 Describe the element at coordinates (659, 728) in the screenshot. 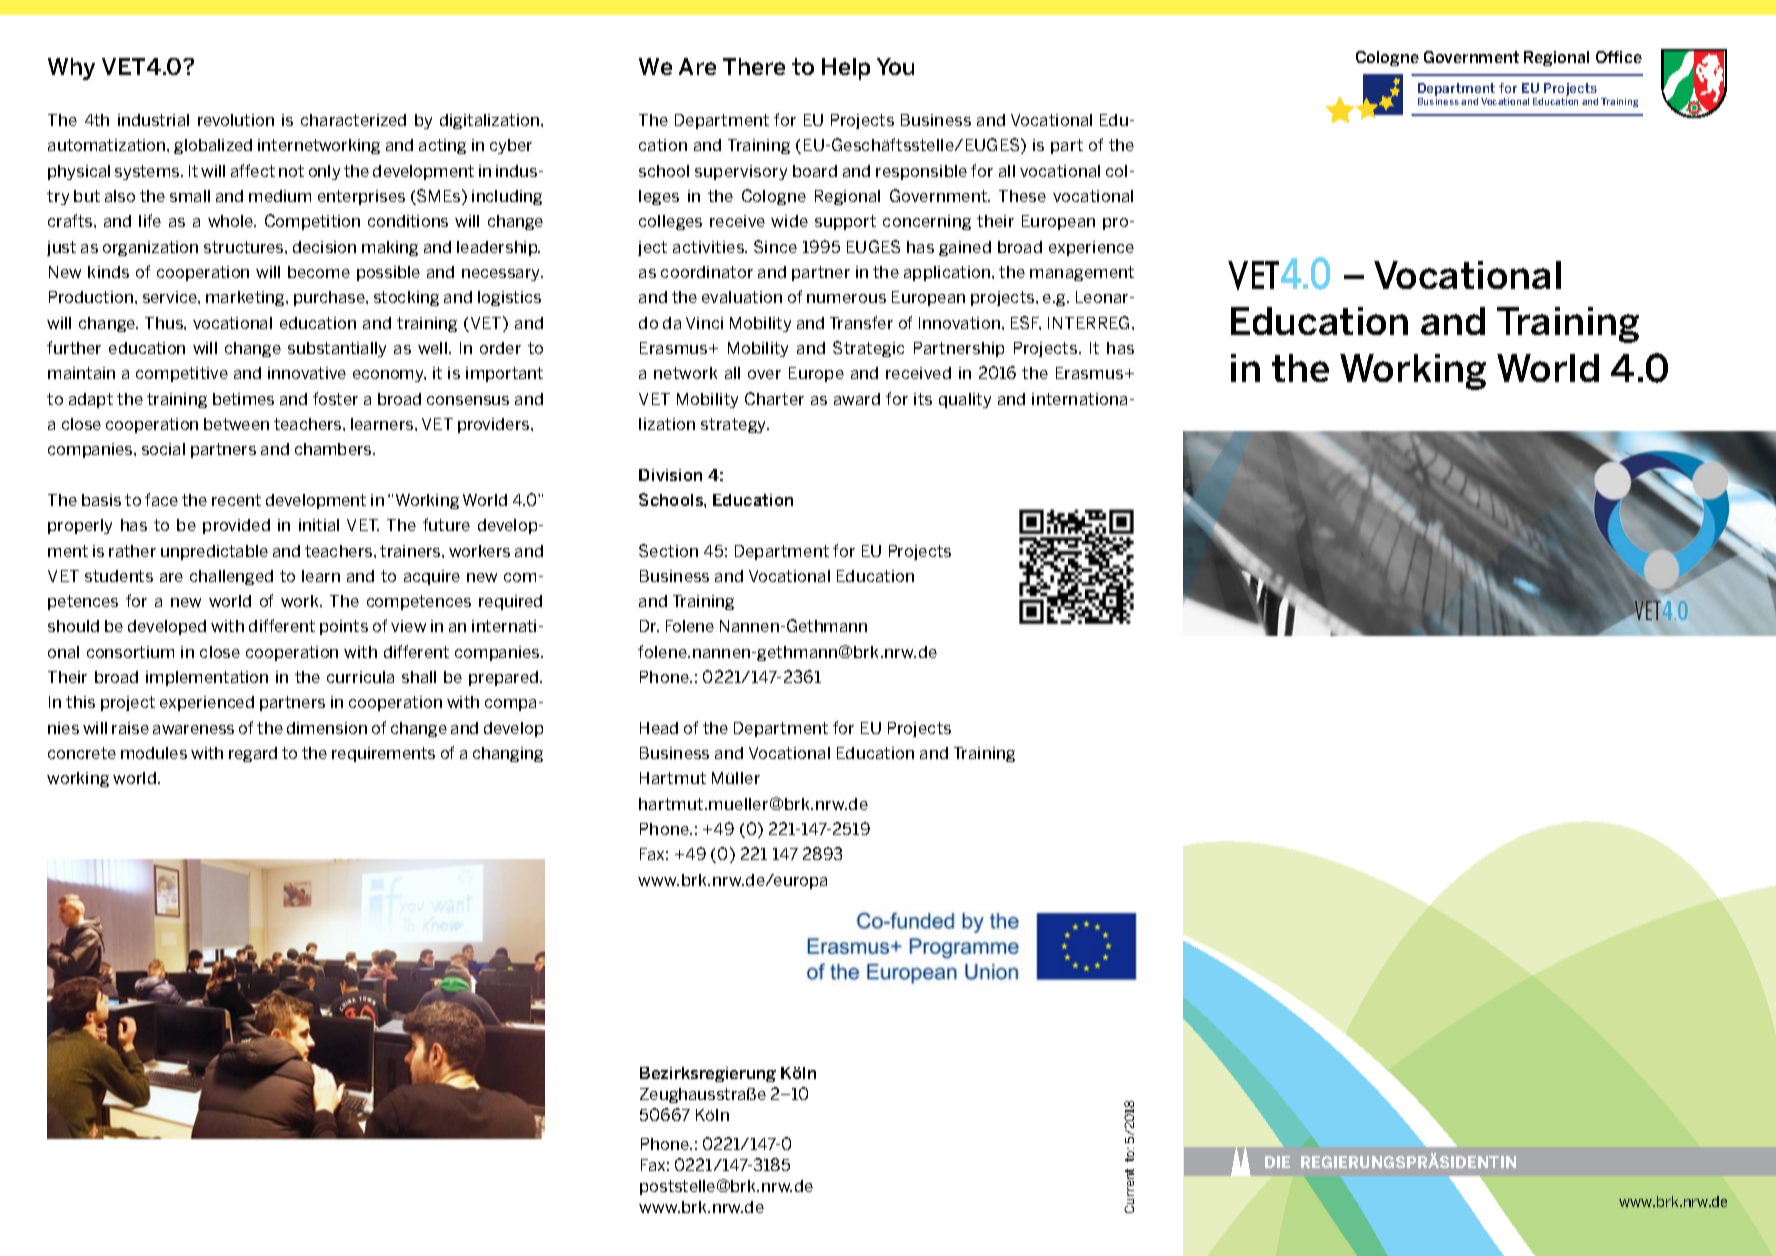

I see `Head` at that location.
